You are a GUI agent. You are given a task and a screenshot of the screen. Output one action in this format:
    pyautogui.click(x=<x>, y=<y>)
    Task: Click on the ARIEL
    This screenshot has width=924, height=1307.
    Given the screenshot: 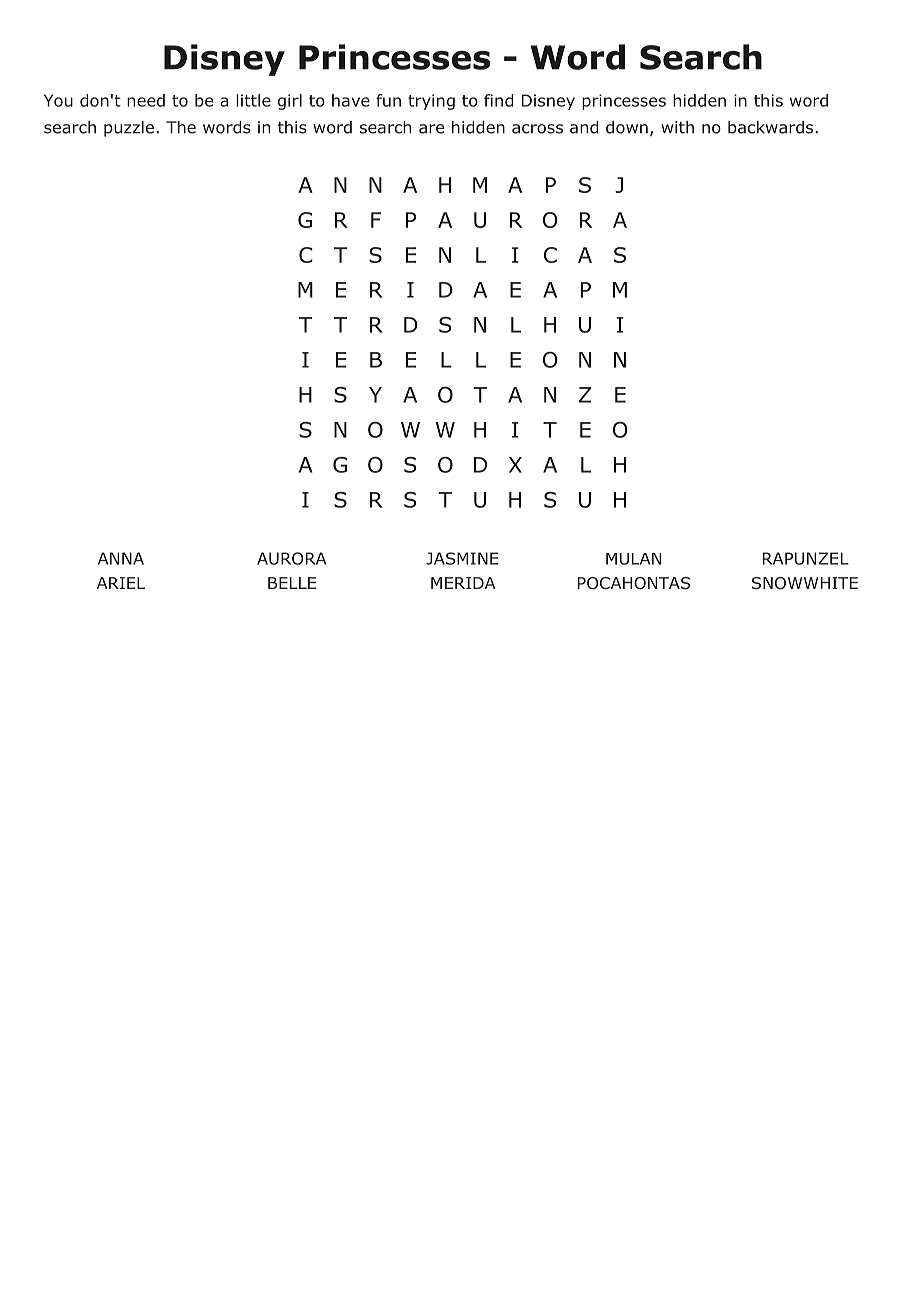 What is the action you would take?
    pyautogui.click(x=121, y=583)
